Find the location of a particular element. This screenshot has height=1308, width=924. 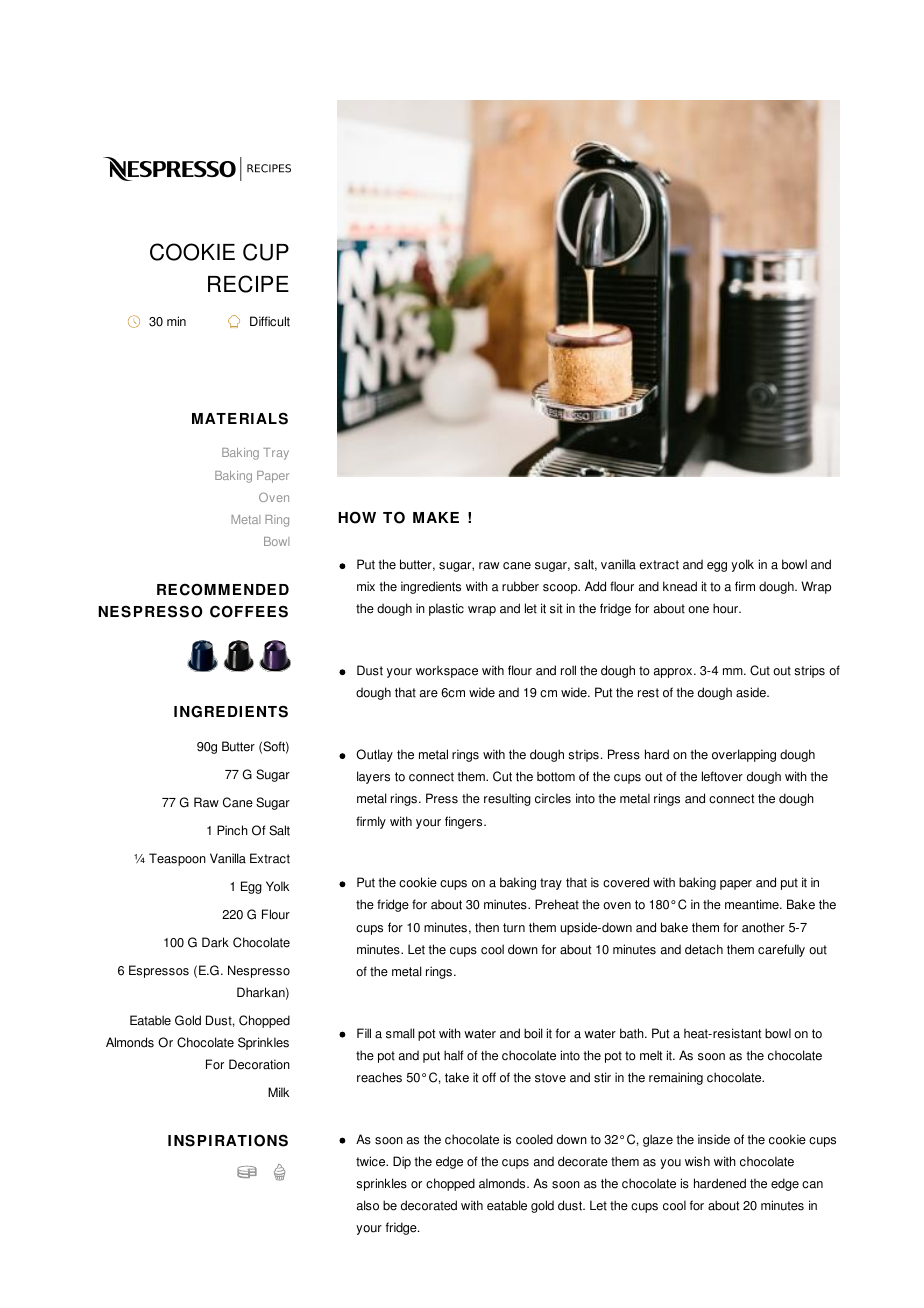

RECIPE is located at coordinates (248, 284).
